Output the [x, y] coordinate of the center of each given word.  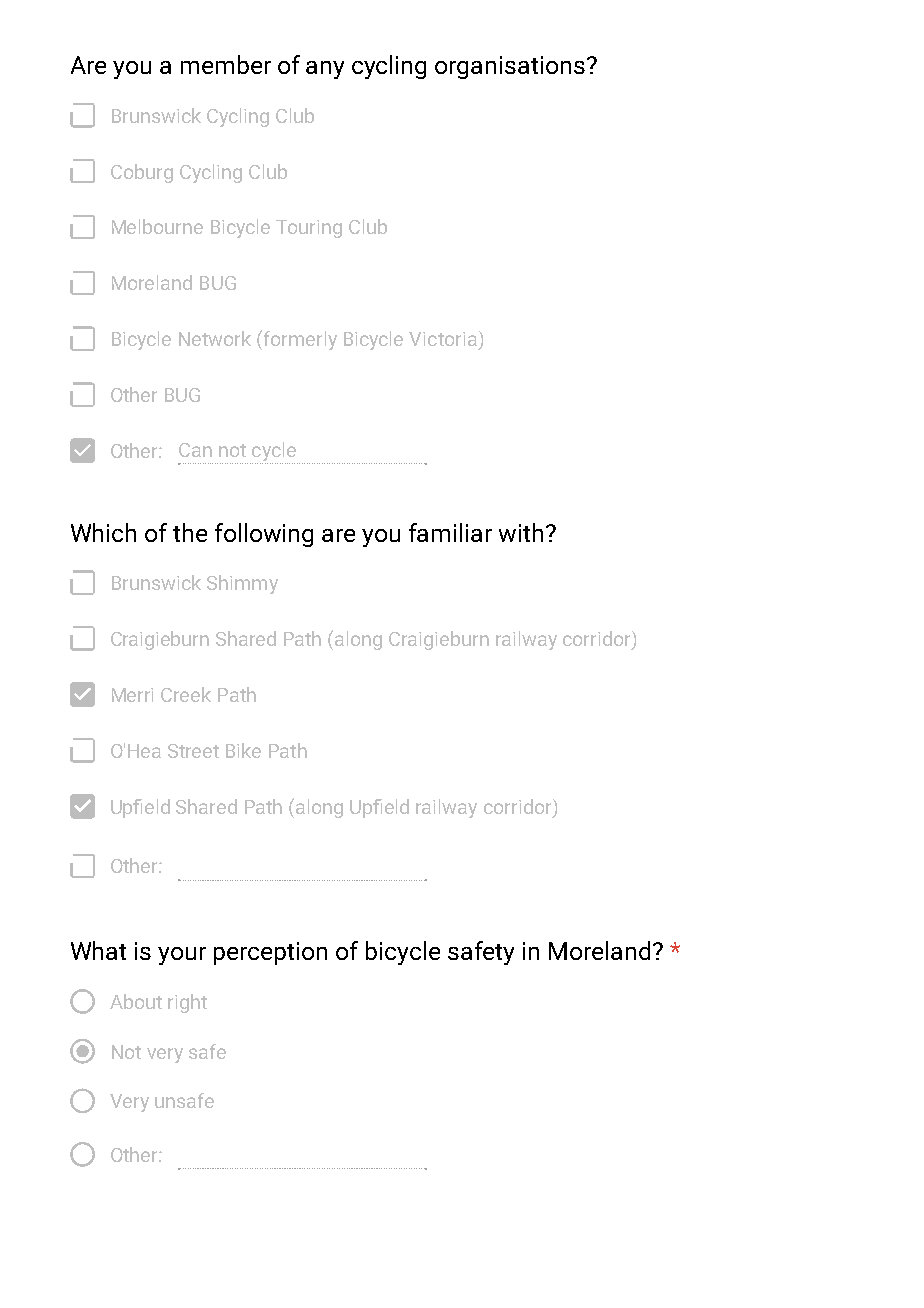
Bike [243, 750]
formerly [300, 340]
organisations [510, 67]
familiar [450, 532]
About [136, 1001]
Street [193, 751]
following [264, 535]
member [226, 64]
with [521, 532]
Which [103, 532]
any [325, 70]
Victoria [443, 339]
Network [215, 338]
